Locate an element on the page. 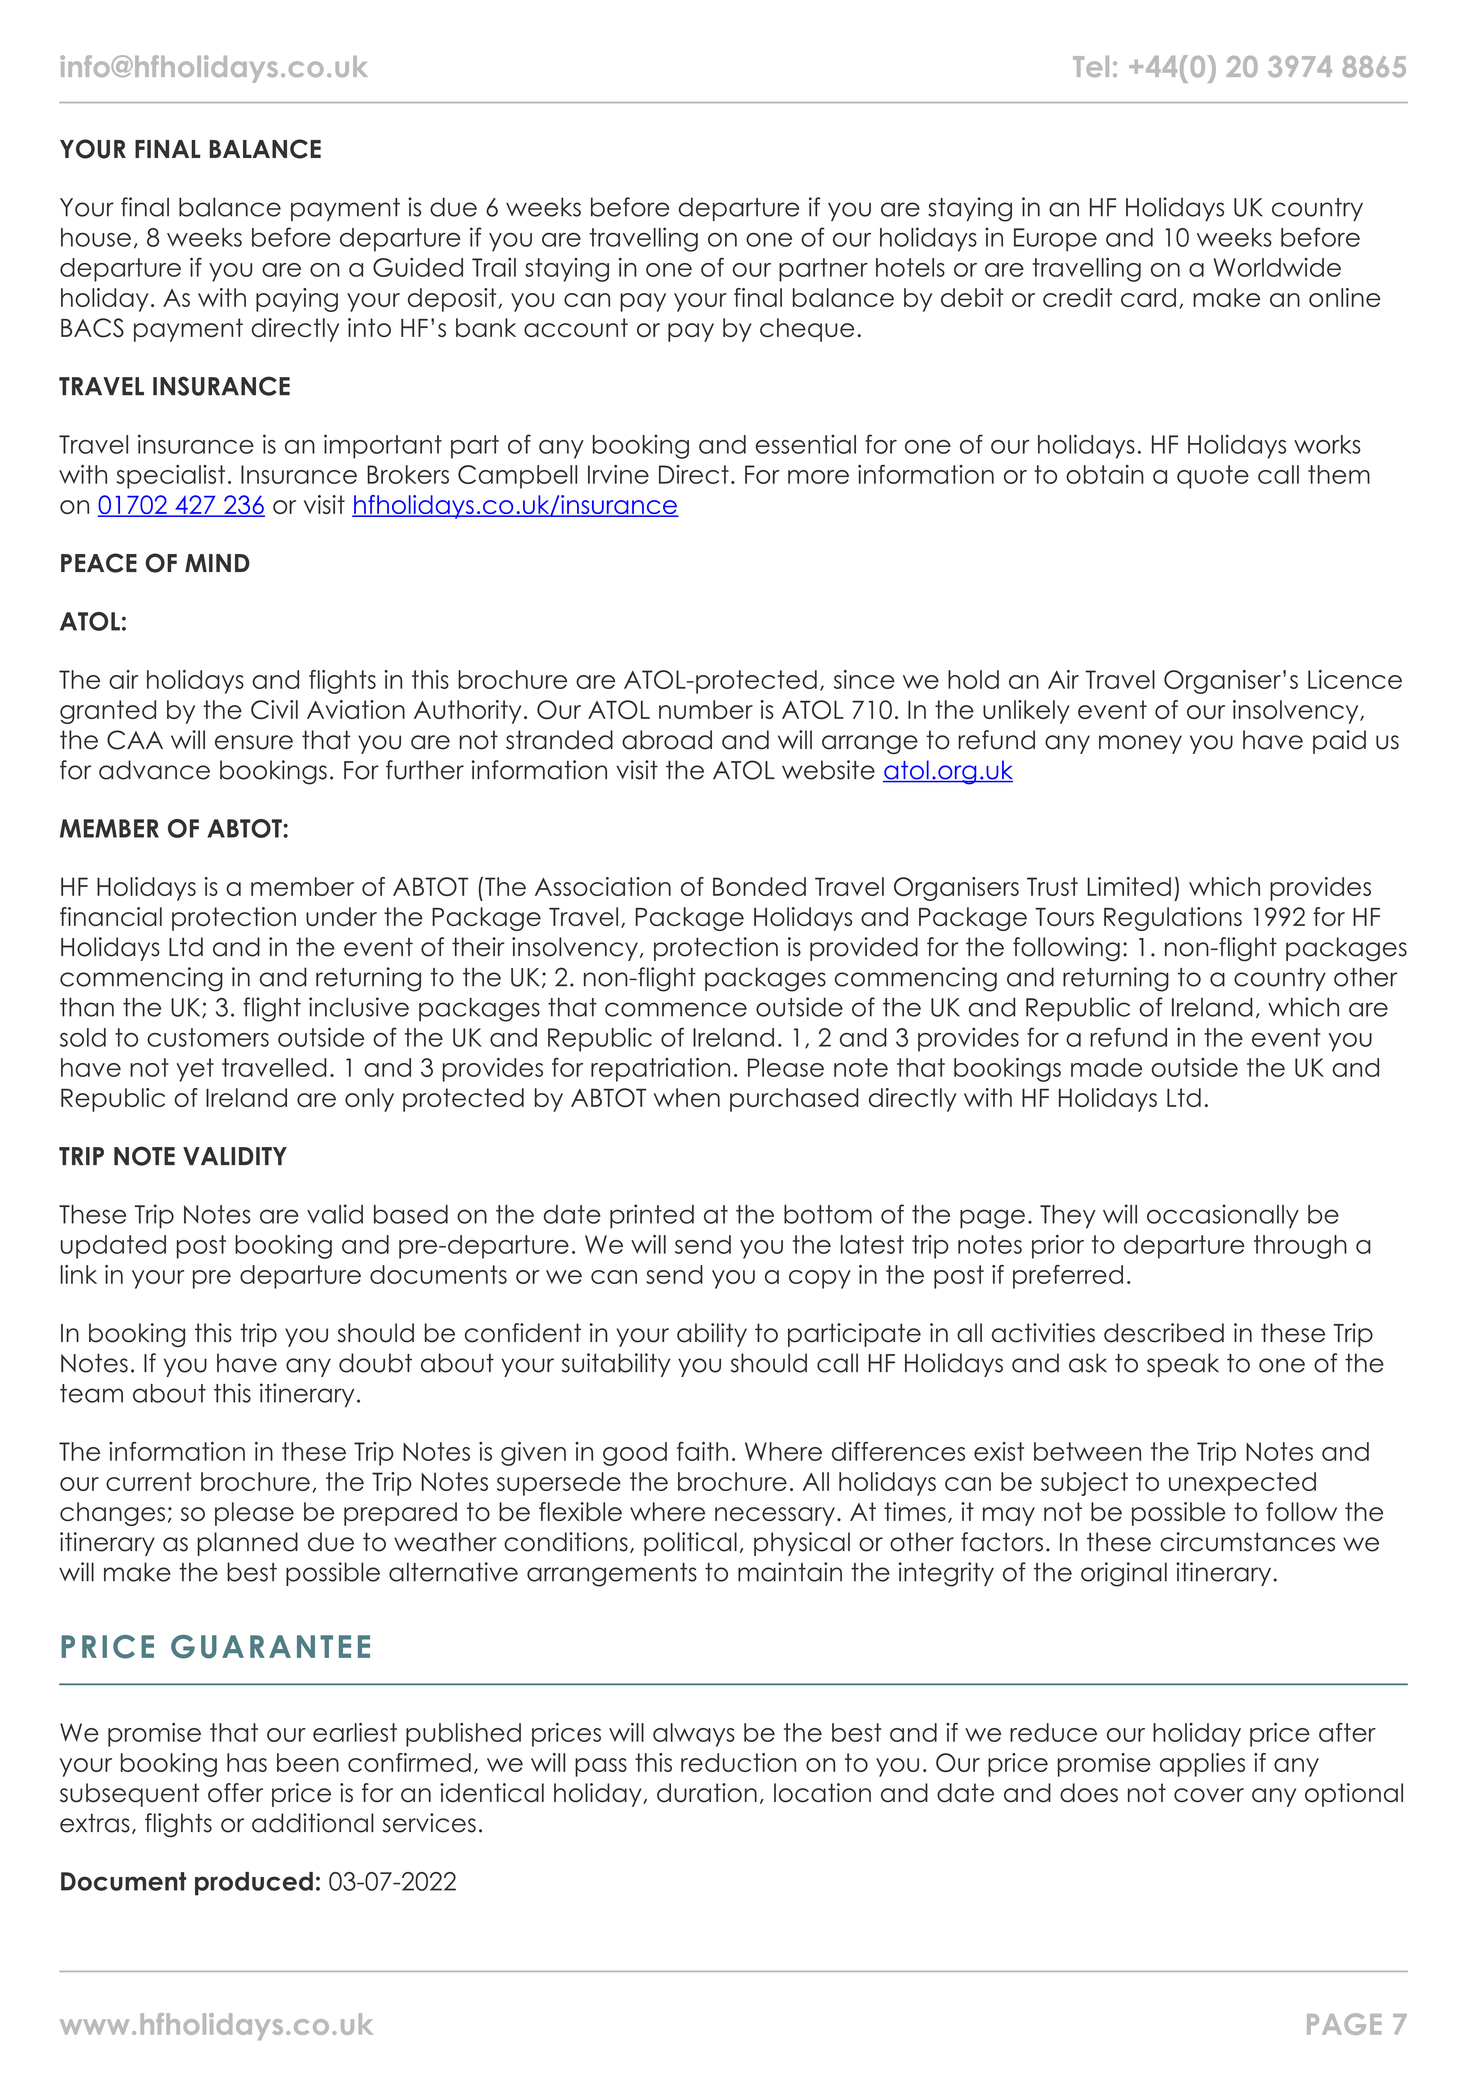 This page has height=2074, width=1467. advance is located at coordinates (154, 770).
